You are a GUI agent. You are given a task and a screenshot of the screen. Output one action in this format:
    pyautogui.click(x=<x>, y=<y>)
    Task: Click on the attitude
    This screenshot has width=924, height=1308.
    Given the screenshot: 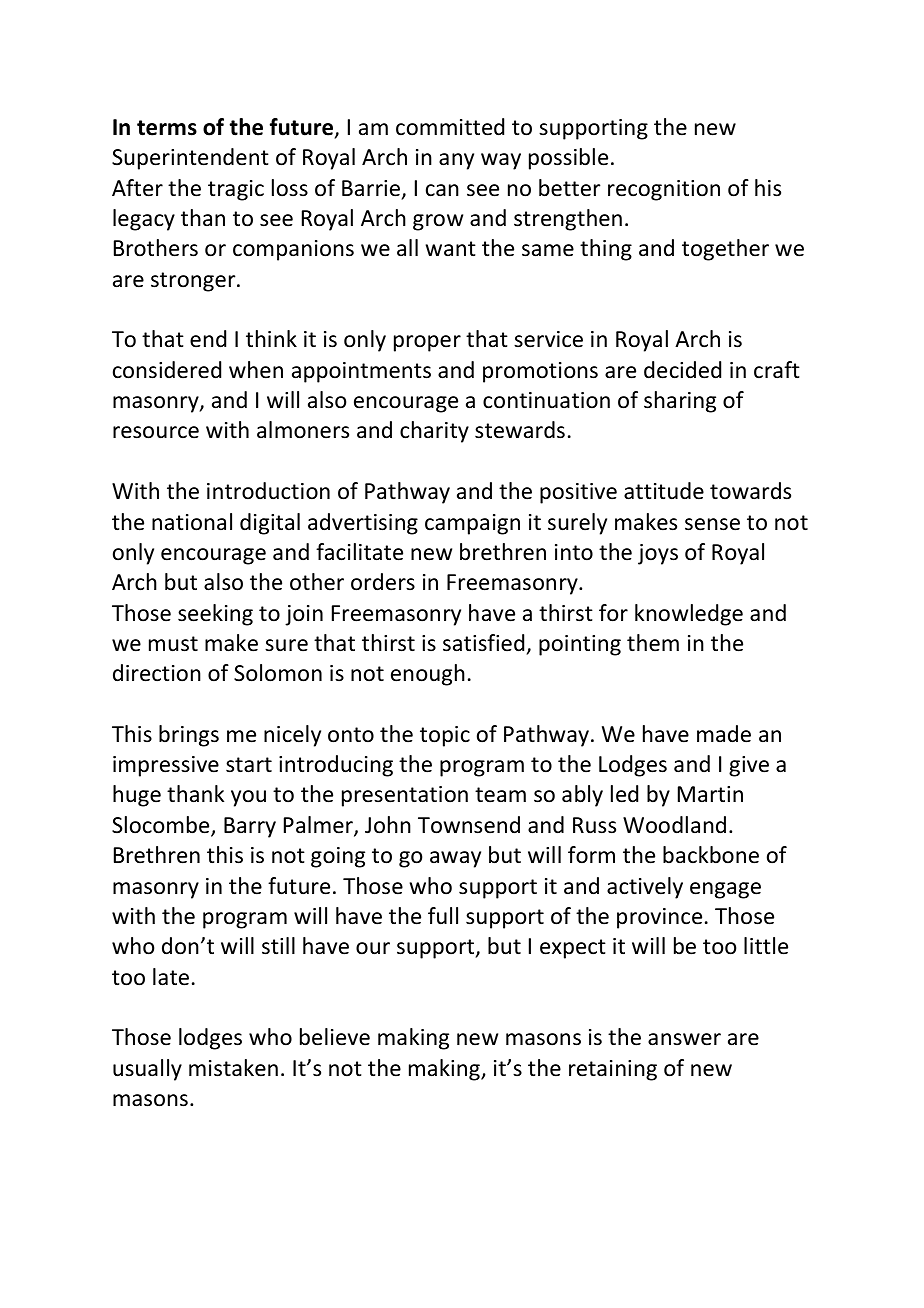 What is the action you would take?
    pyautogui.click(x=664, y=491)
